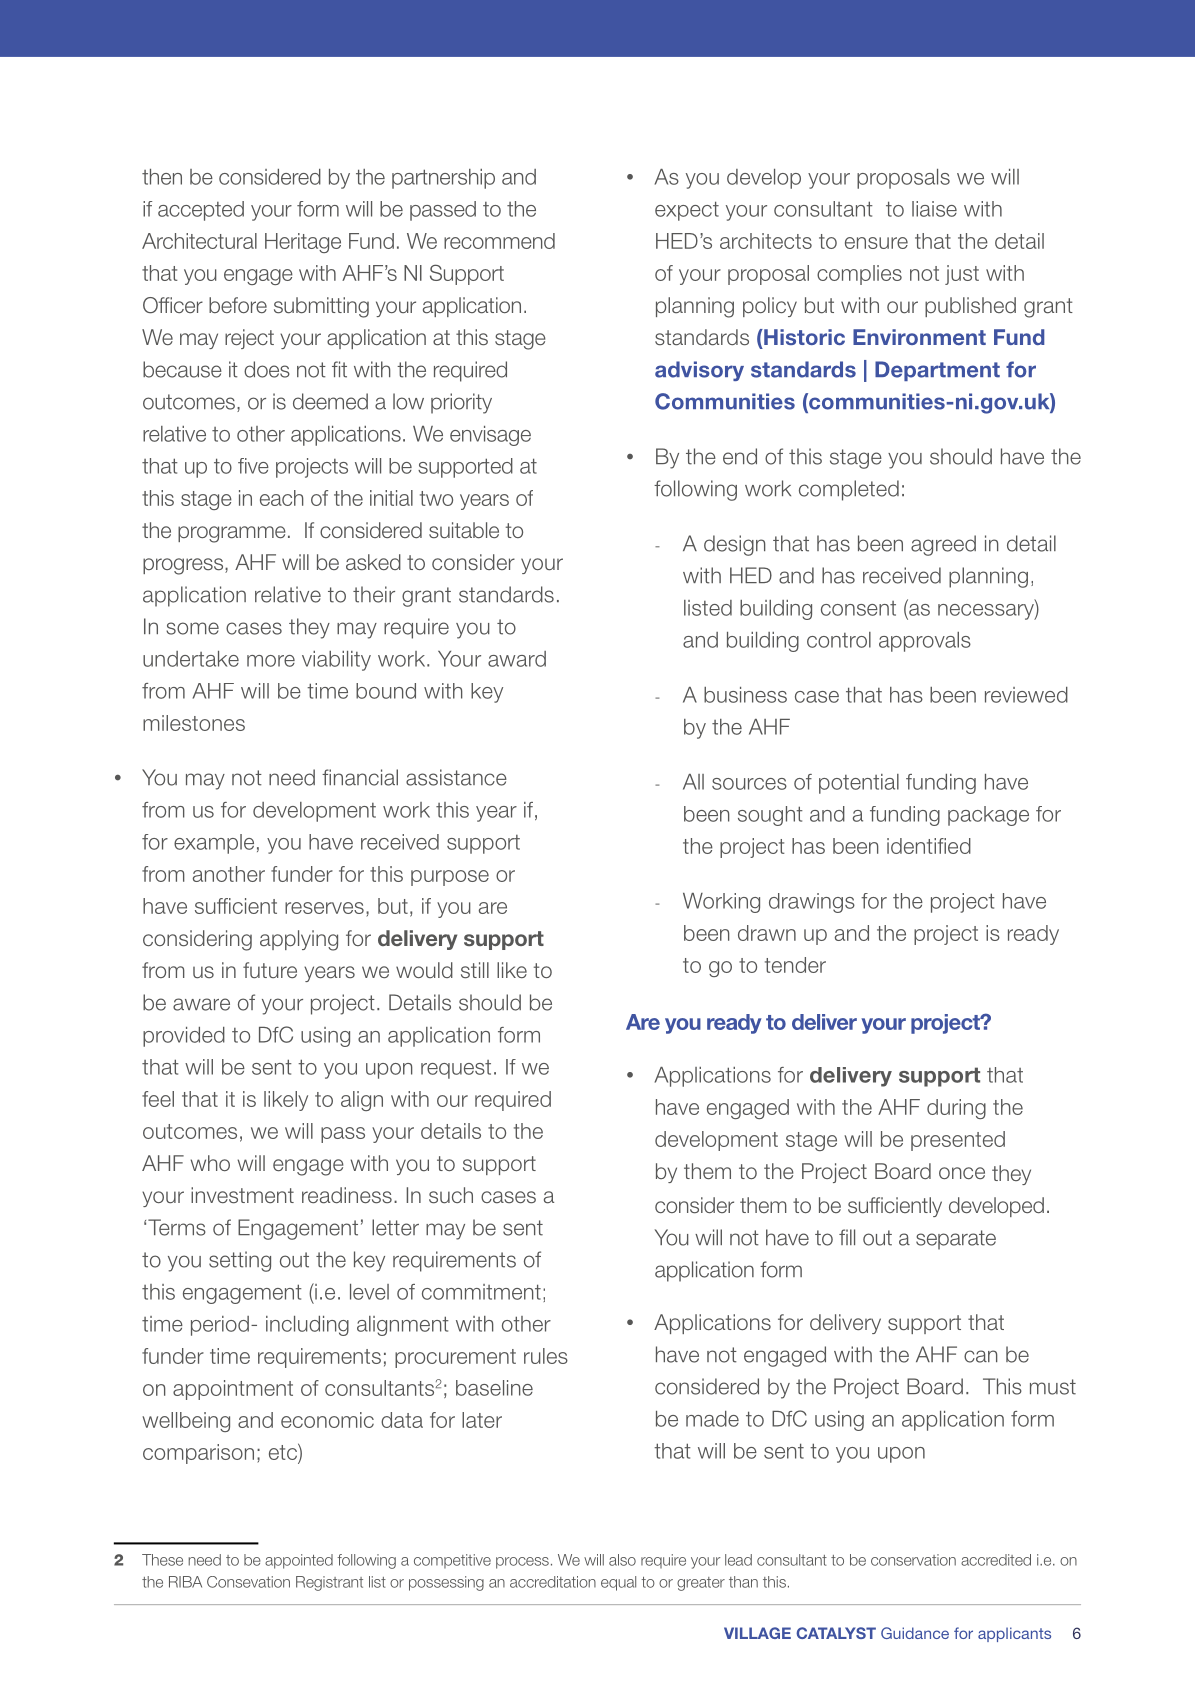 Image resolution: width=1195 pixels, height=1690 pixels. What do you see at coordinates (956, 1109) in the screenshot?
I see `during` at bounding box center [956, 1109].
